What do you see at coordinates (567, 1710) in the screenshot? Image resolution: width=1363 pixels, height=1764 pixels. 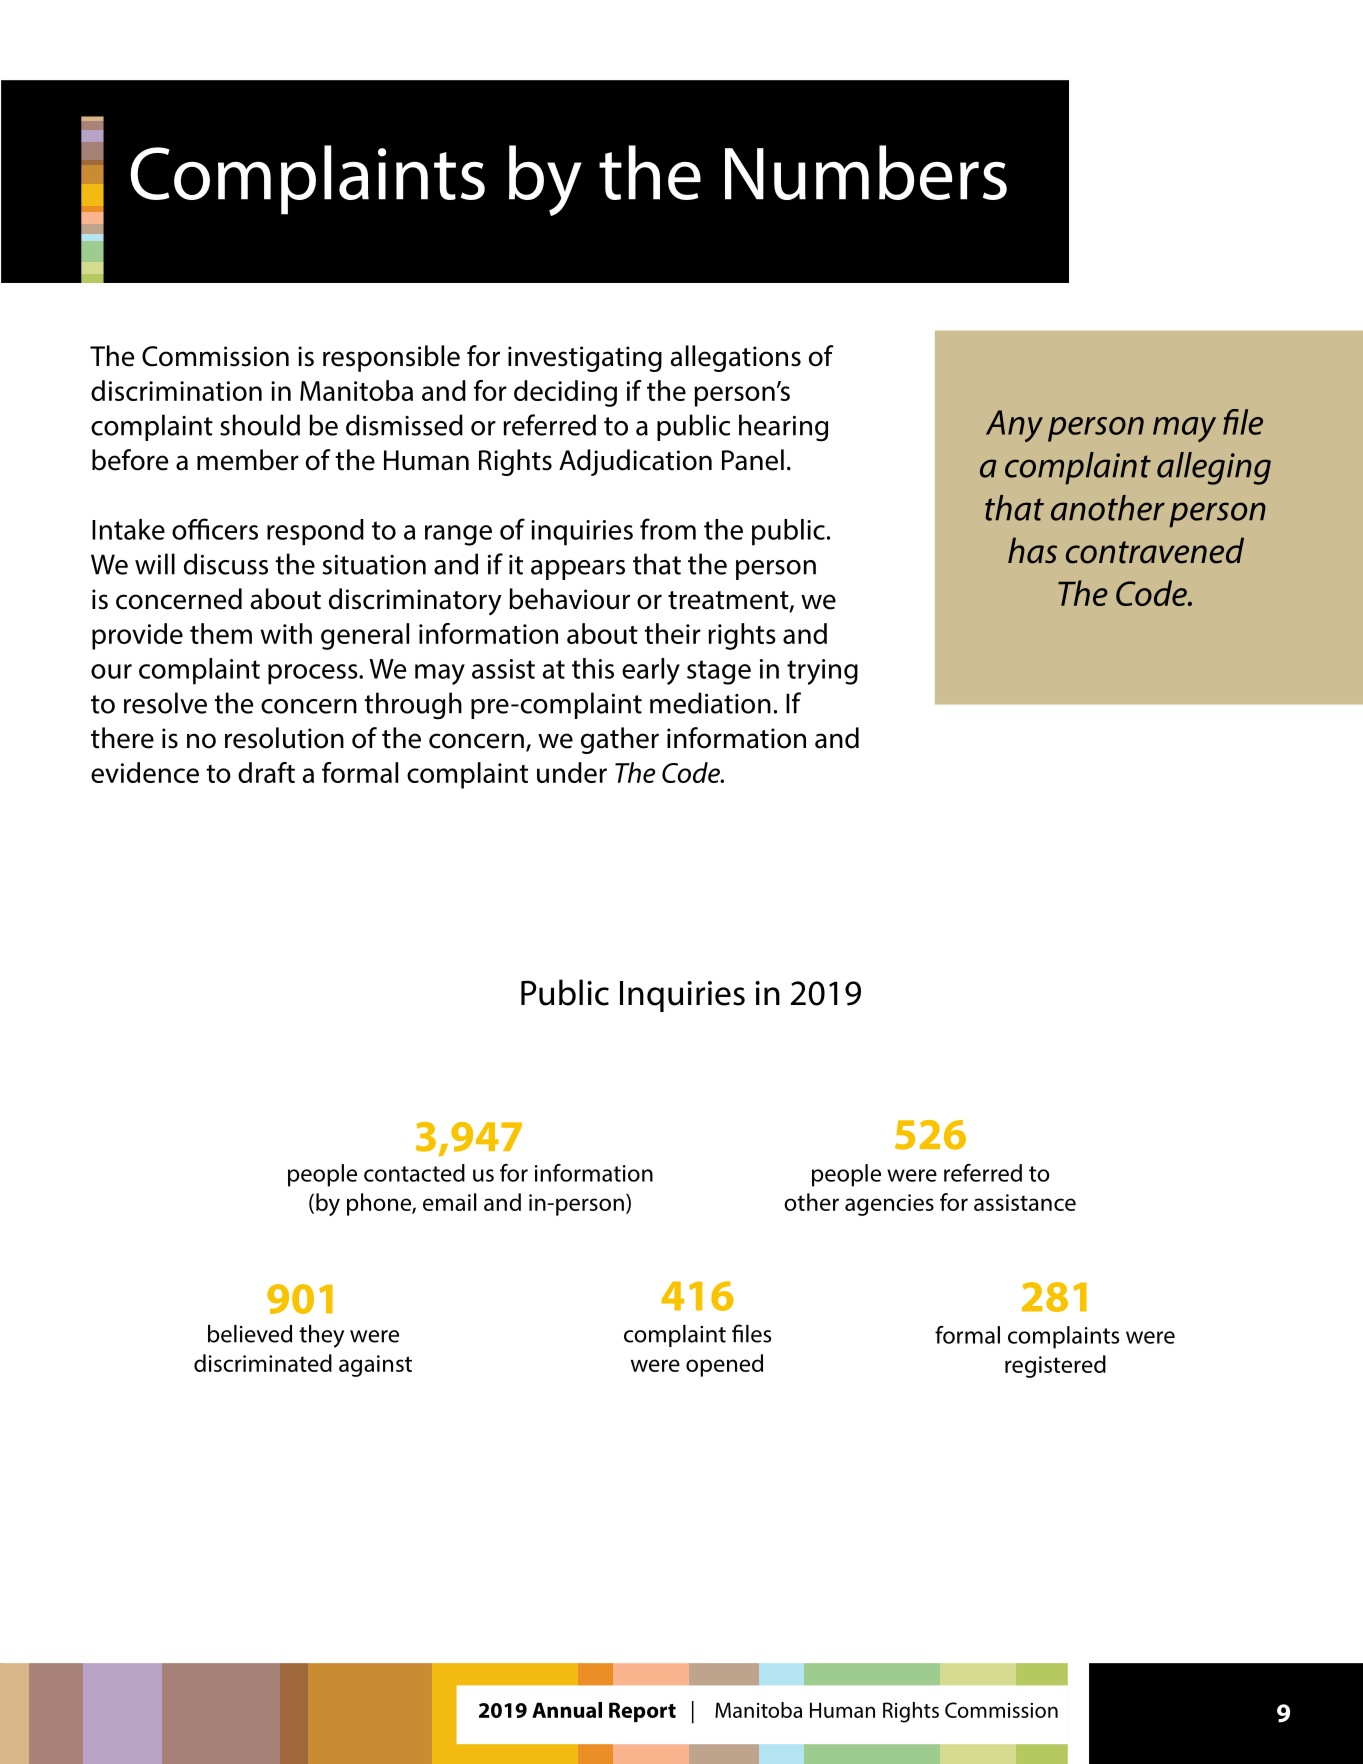 I see `Annual` at bounding box center [567, 1710].
